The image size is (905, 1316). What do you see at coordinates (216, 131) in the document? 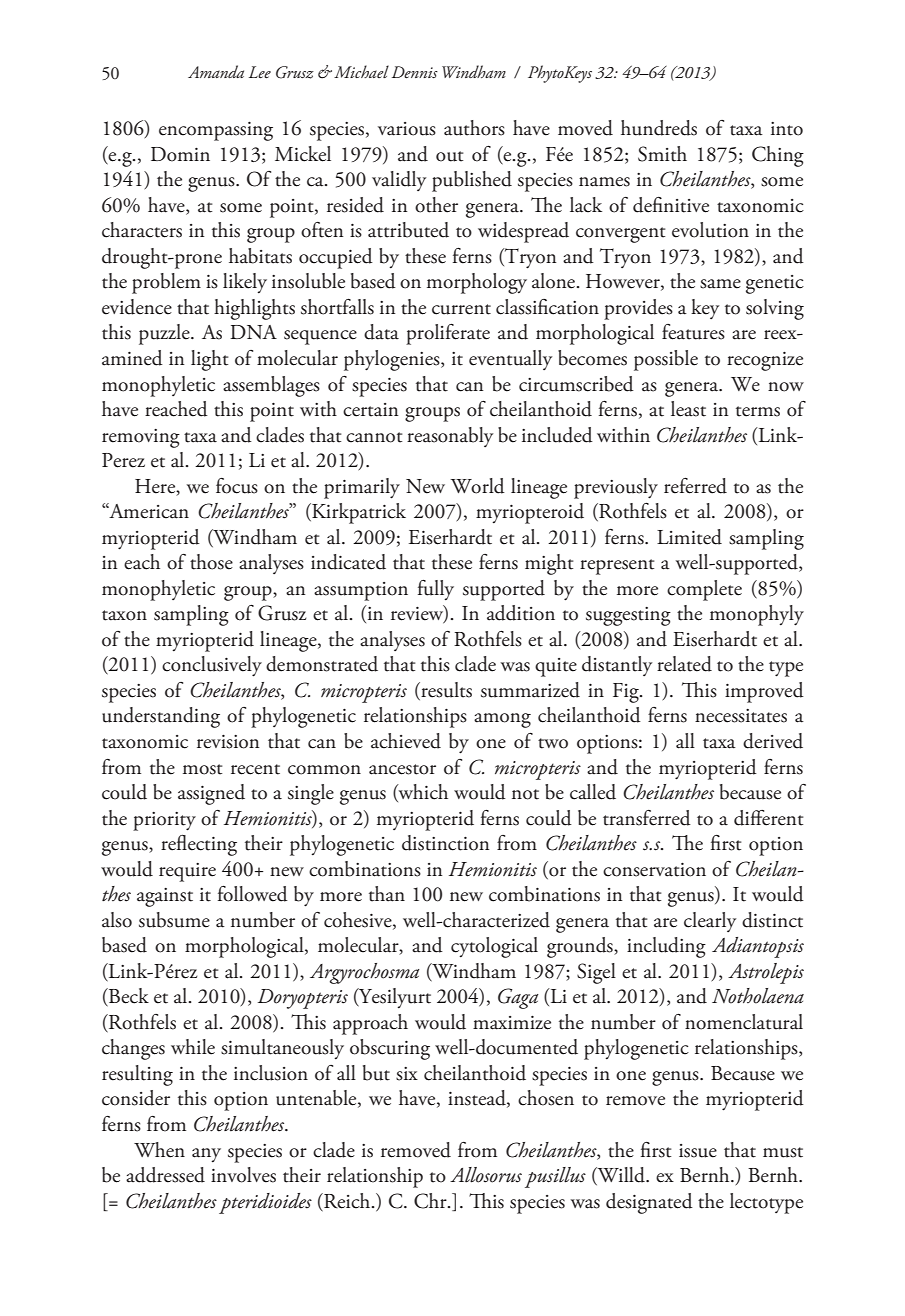
I see `encompassing` at bounding box center [216, 131].
